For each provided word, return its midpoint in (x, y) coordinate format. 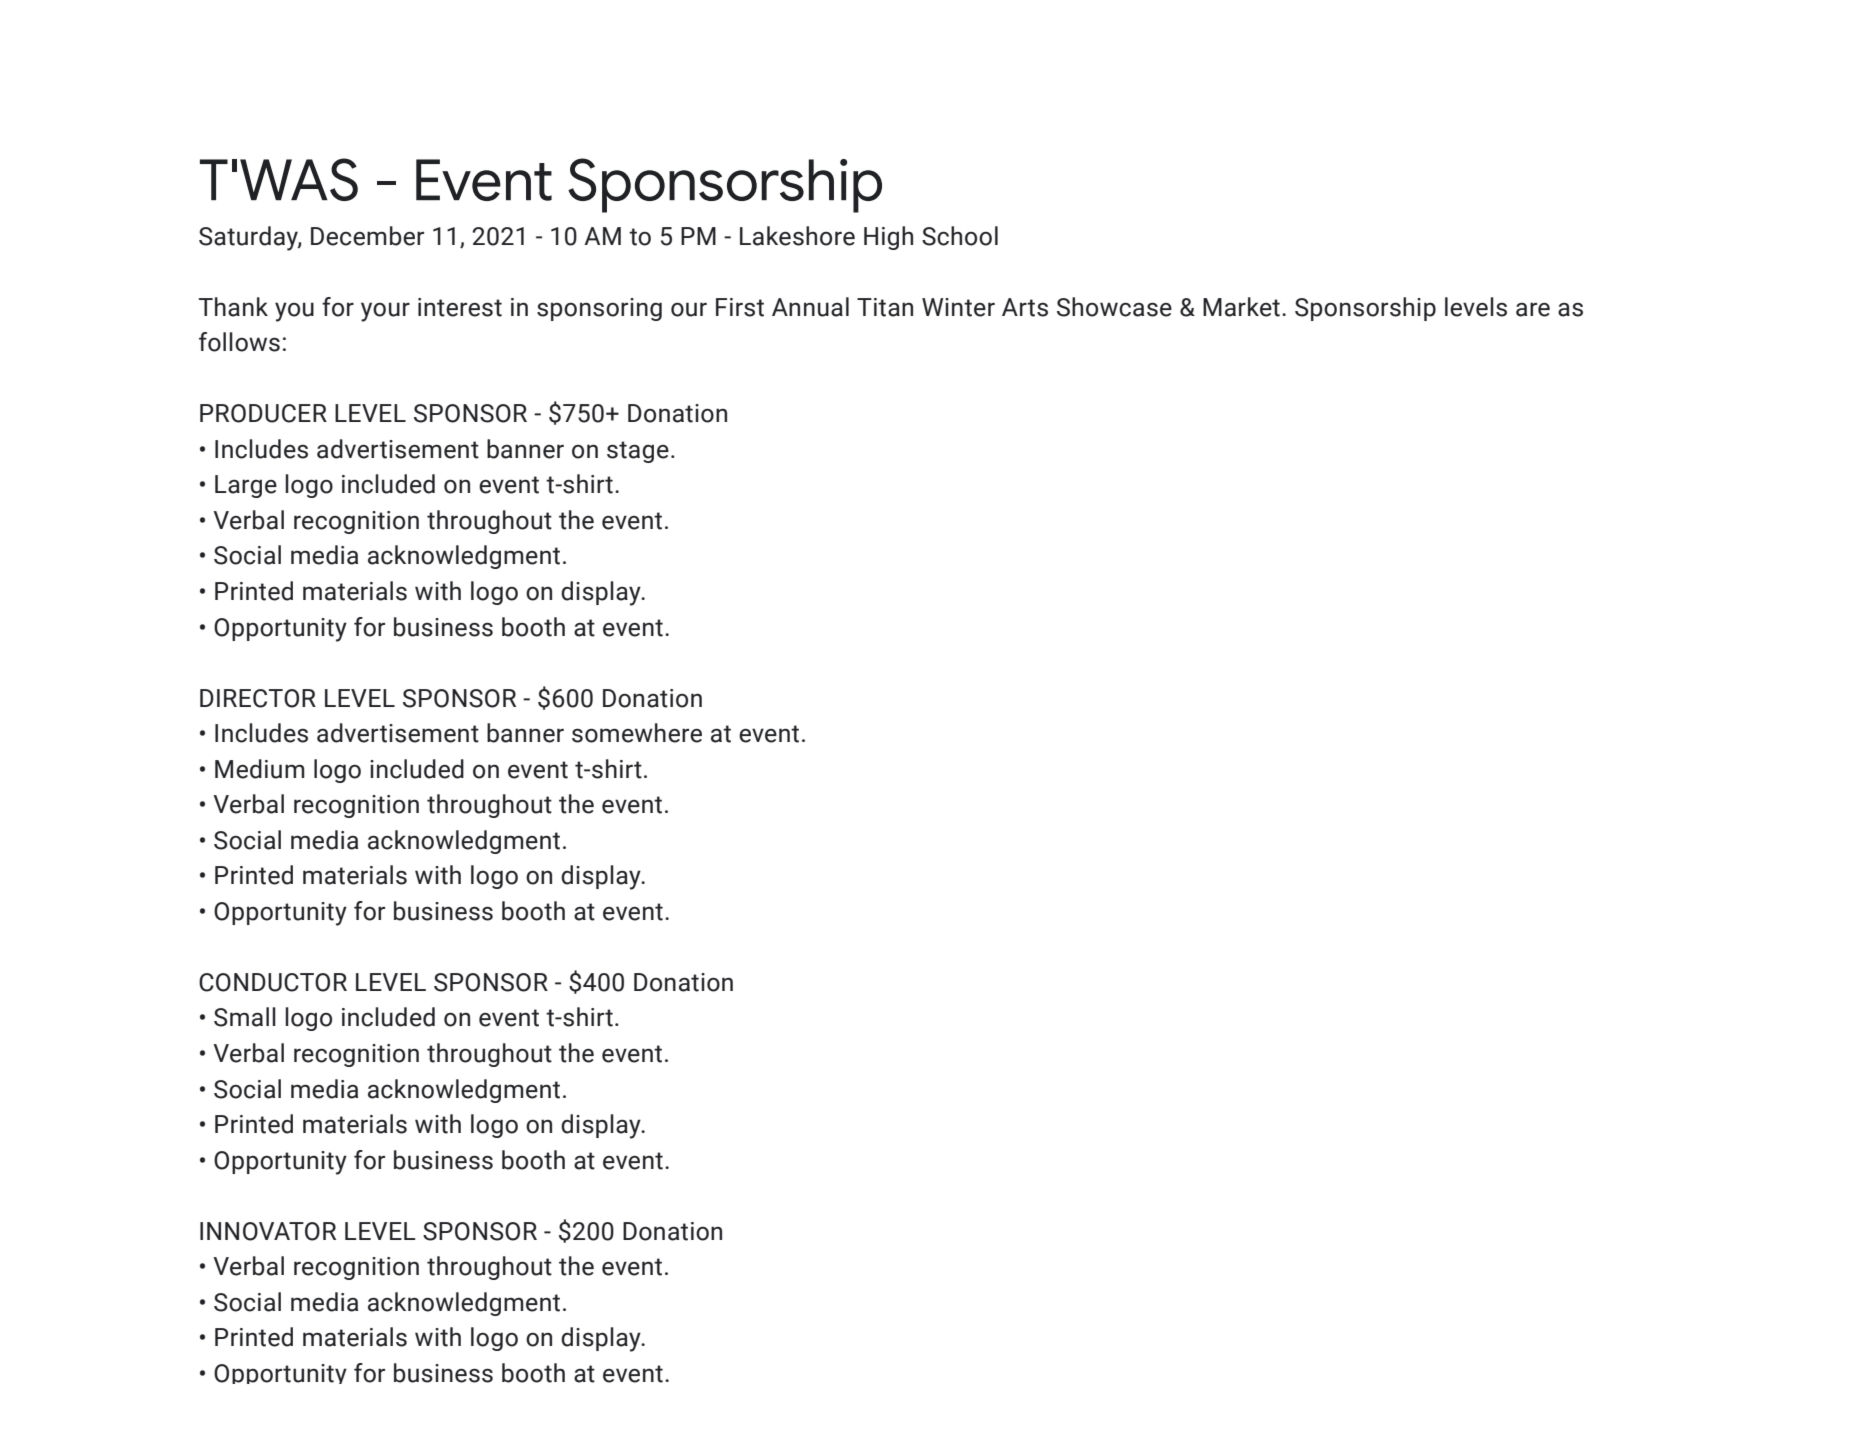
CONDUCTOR (273, 982)
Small (245, 1017)
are (1533, 309)
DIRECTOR (258, 698)
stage (638, 452)
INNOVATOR (268, 1231)
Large (246, 486)
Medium (260, 769)
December (367, 236)
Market (1241, 307)
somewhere (637, 733)
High (888, 238)
